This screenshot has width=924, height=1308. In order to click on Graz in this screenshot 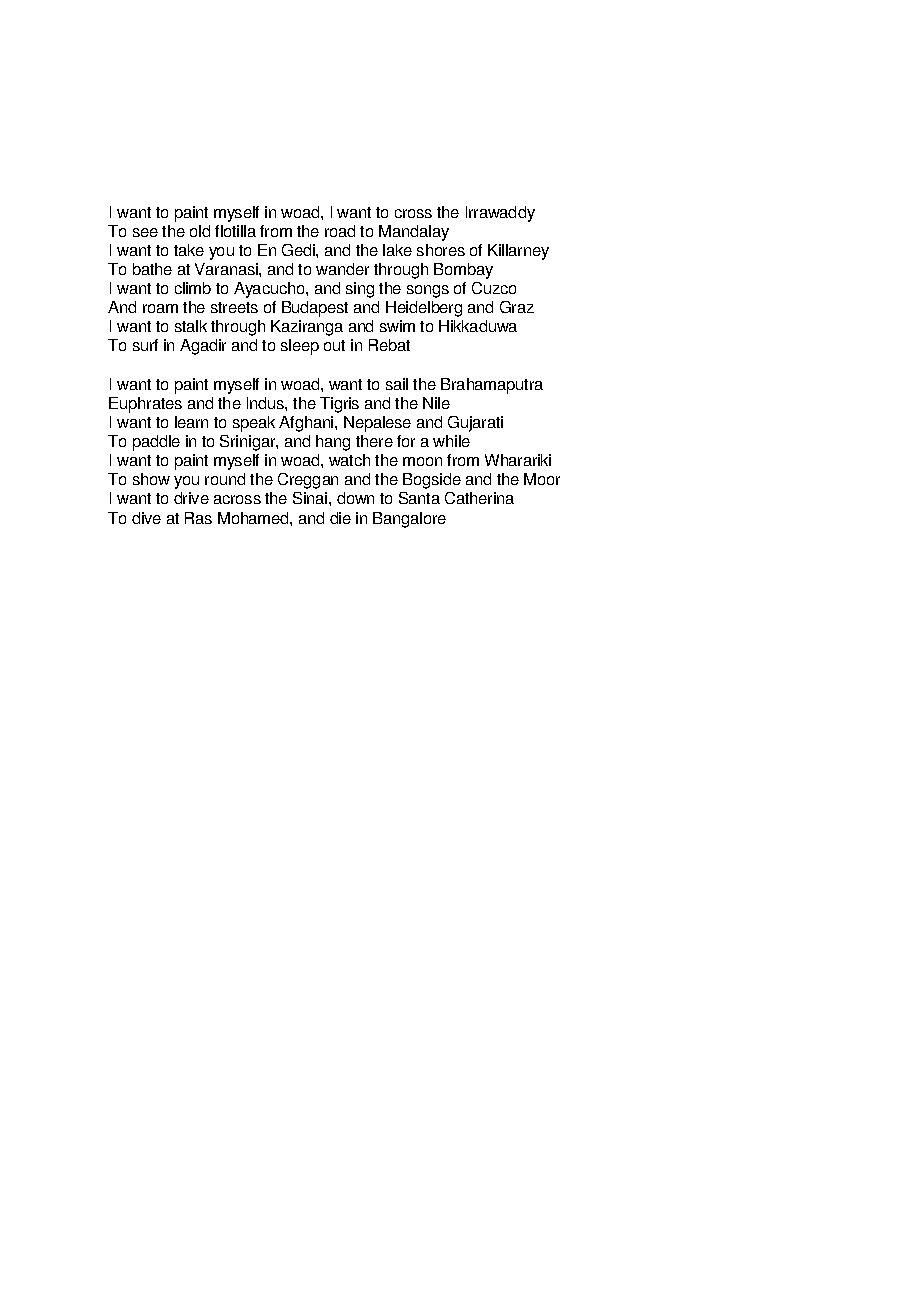, I will do `click(517, 307)`.
